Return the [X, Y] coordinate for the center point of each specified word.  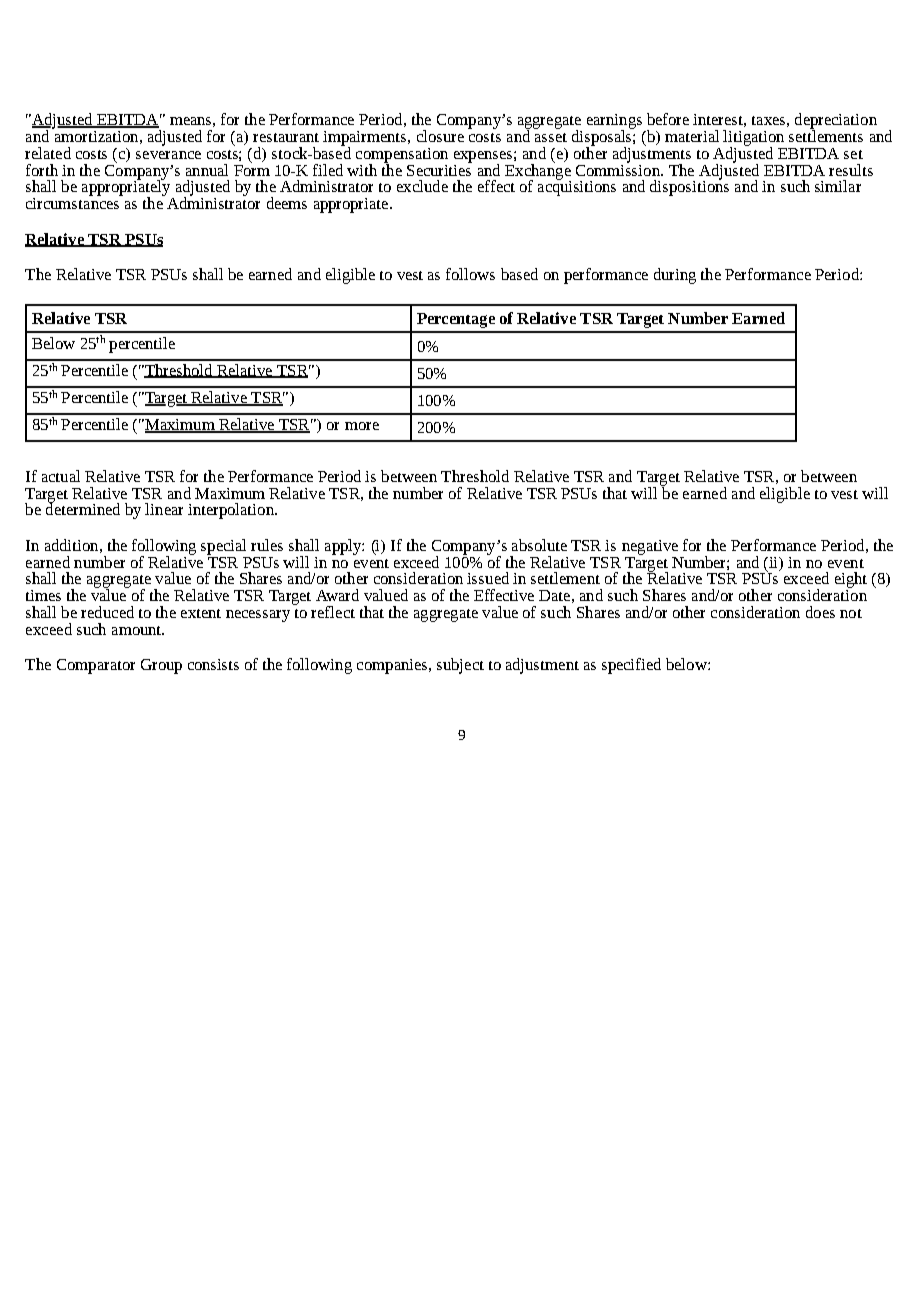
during [675, 276]
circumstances [74, 202]
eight [851, 581]
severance [168, 155]
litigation [753, 139]
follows [470, 274]
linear [164, 509]
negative [650, 547]
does [820, 612]
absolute [539, 545]
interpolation [232, 511]
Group [161, 666]
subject [460, 666]
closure [440, 136]
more [362, 426]
